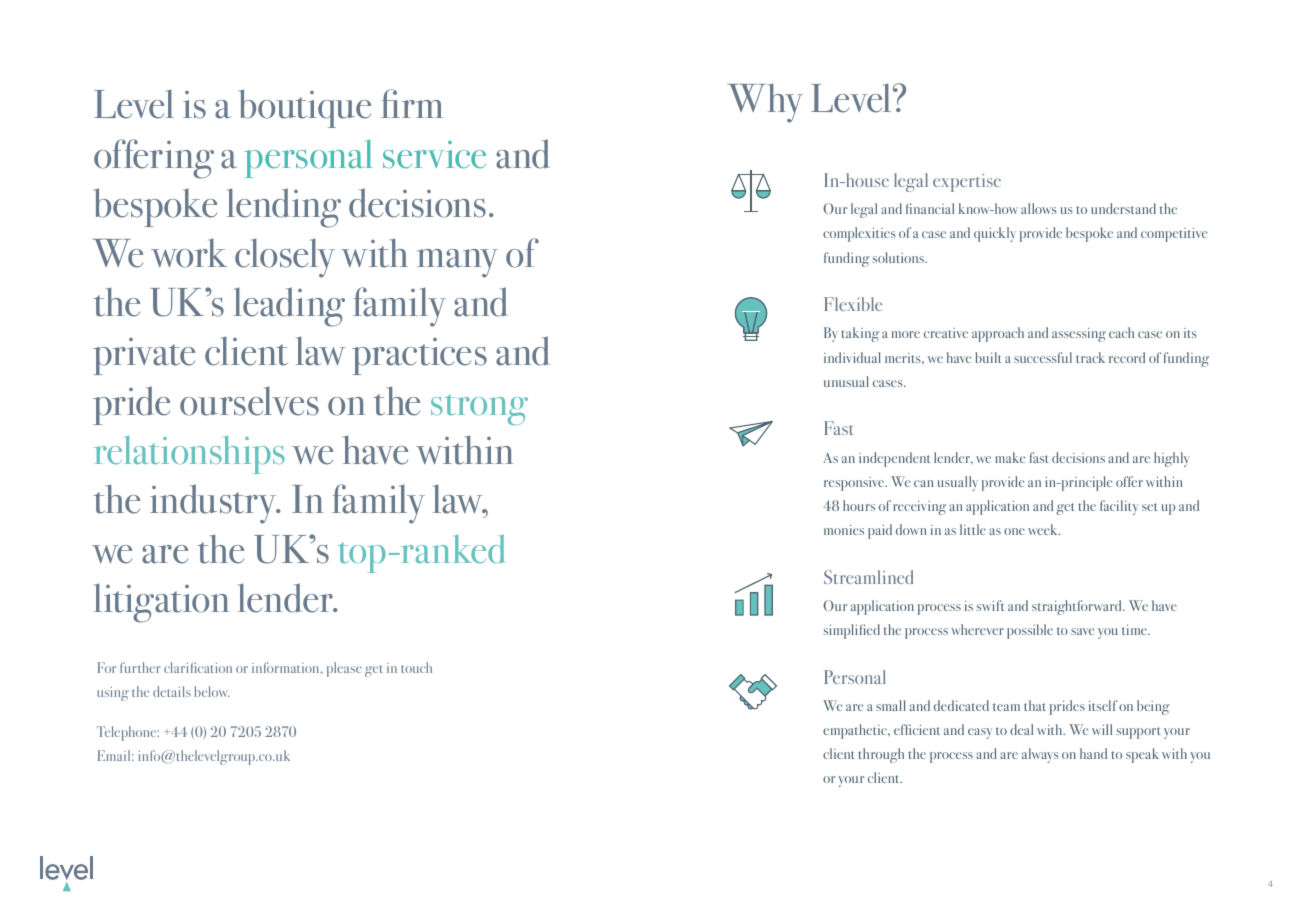 This screenshot has width=1308, height=924. Describe the element at coordinates (995, 234) in the screenshot. I see `quickly` at that location.
